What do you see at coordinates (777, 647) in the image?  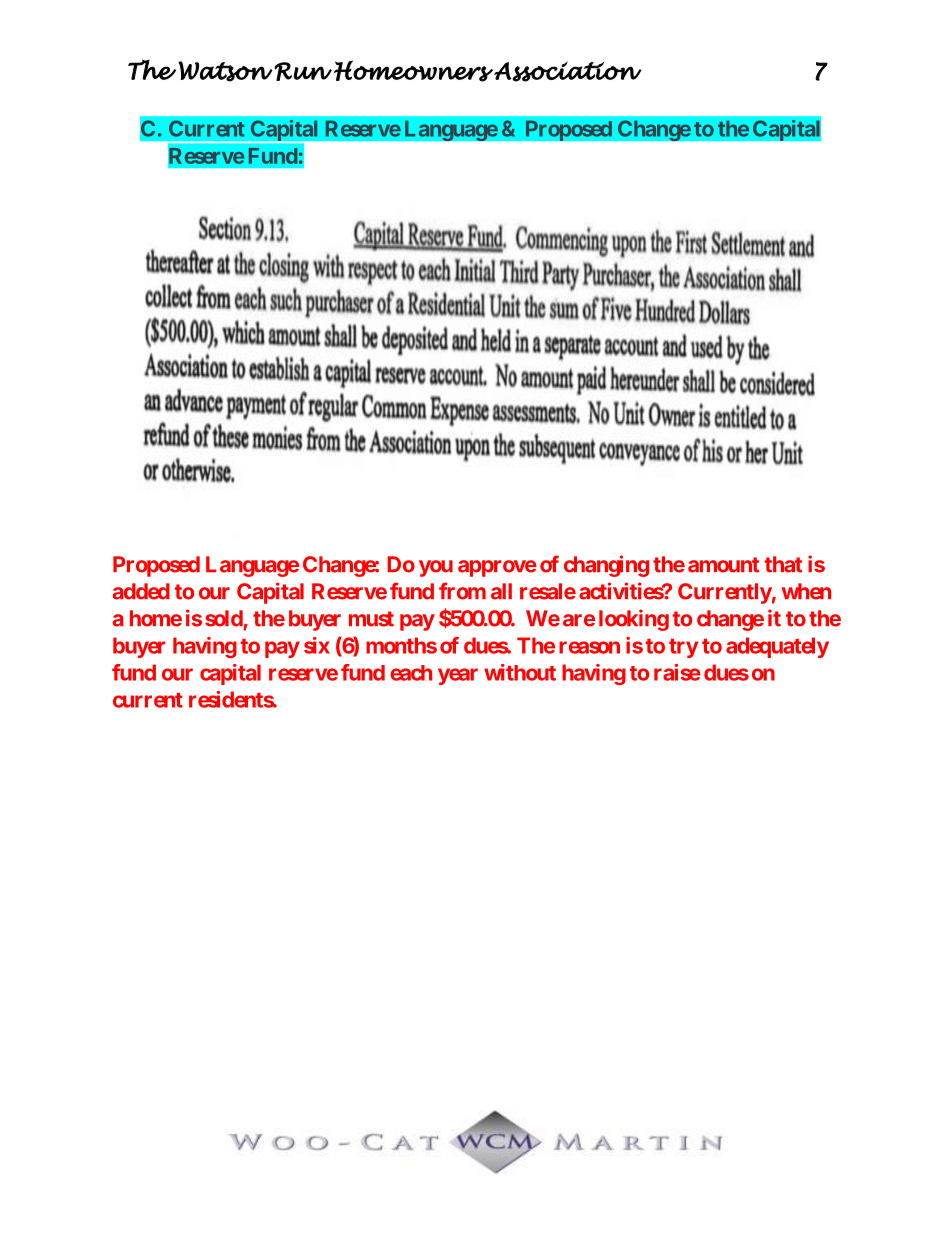 I see `adequately` at bounding box center [777, 647].
